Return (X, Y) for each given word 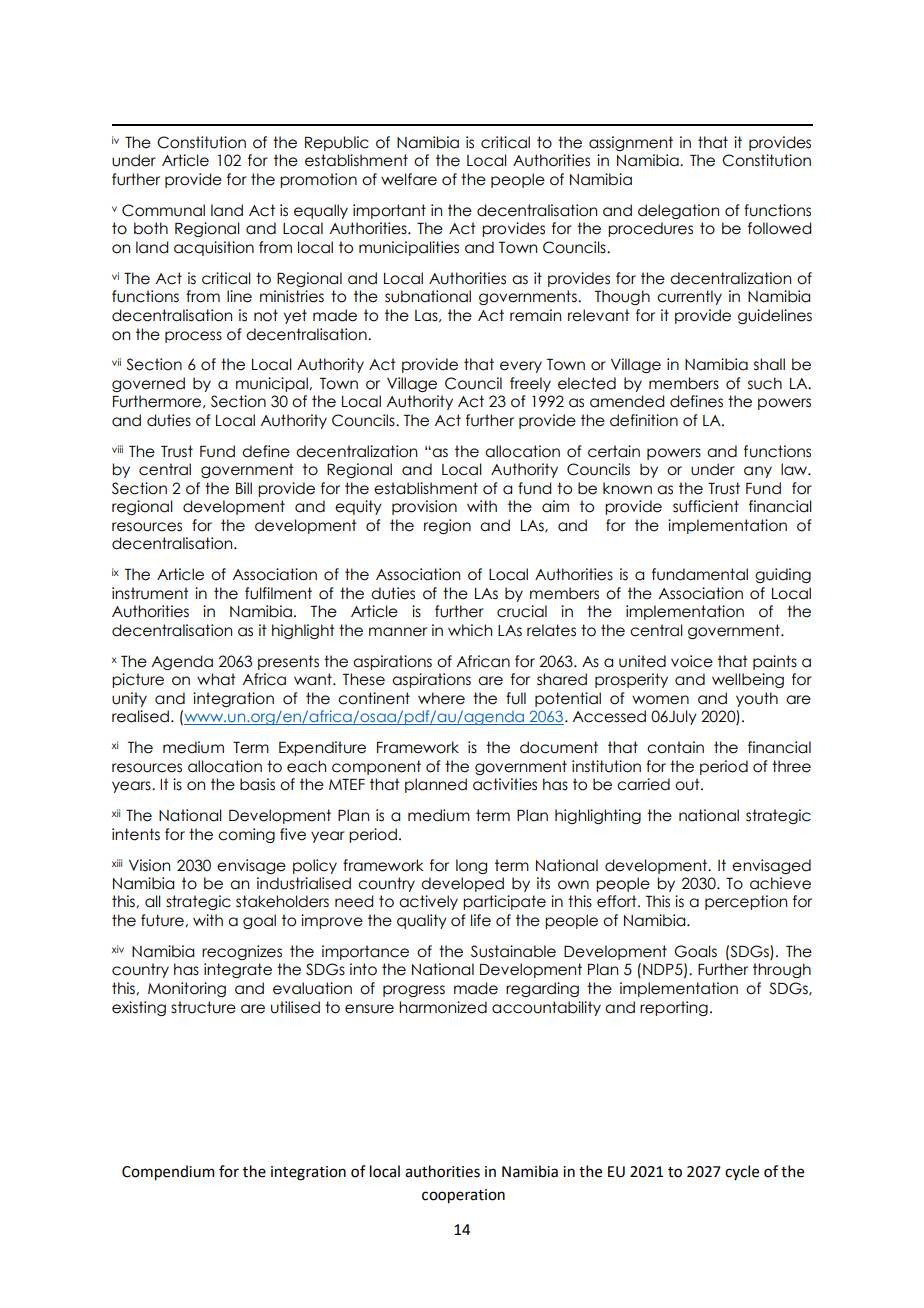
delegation (678, 211)
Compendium (168, 1172)
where (441, 698)
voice (692, 661)
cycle (742, 1172)
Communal (163, 210)
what (216, 679)
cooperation (463, 1196)
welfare (409, 179)
